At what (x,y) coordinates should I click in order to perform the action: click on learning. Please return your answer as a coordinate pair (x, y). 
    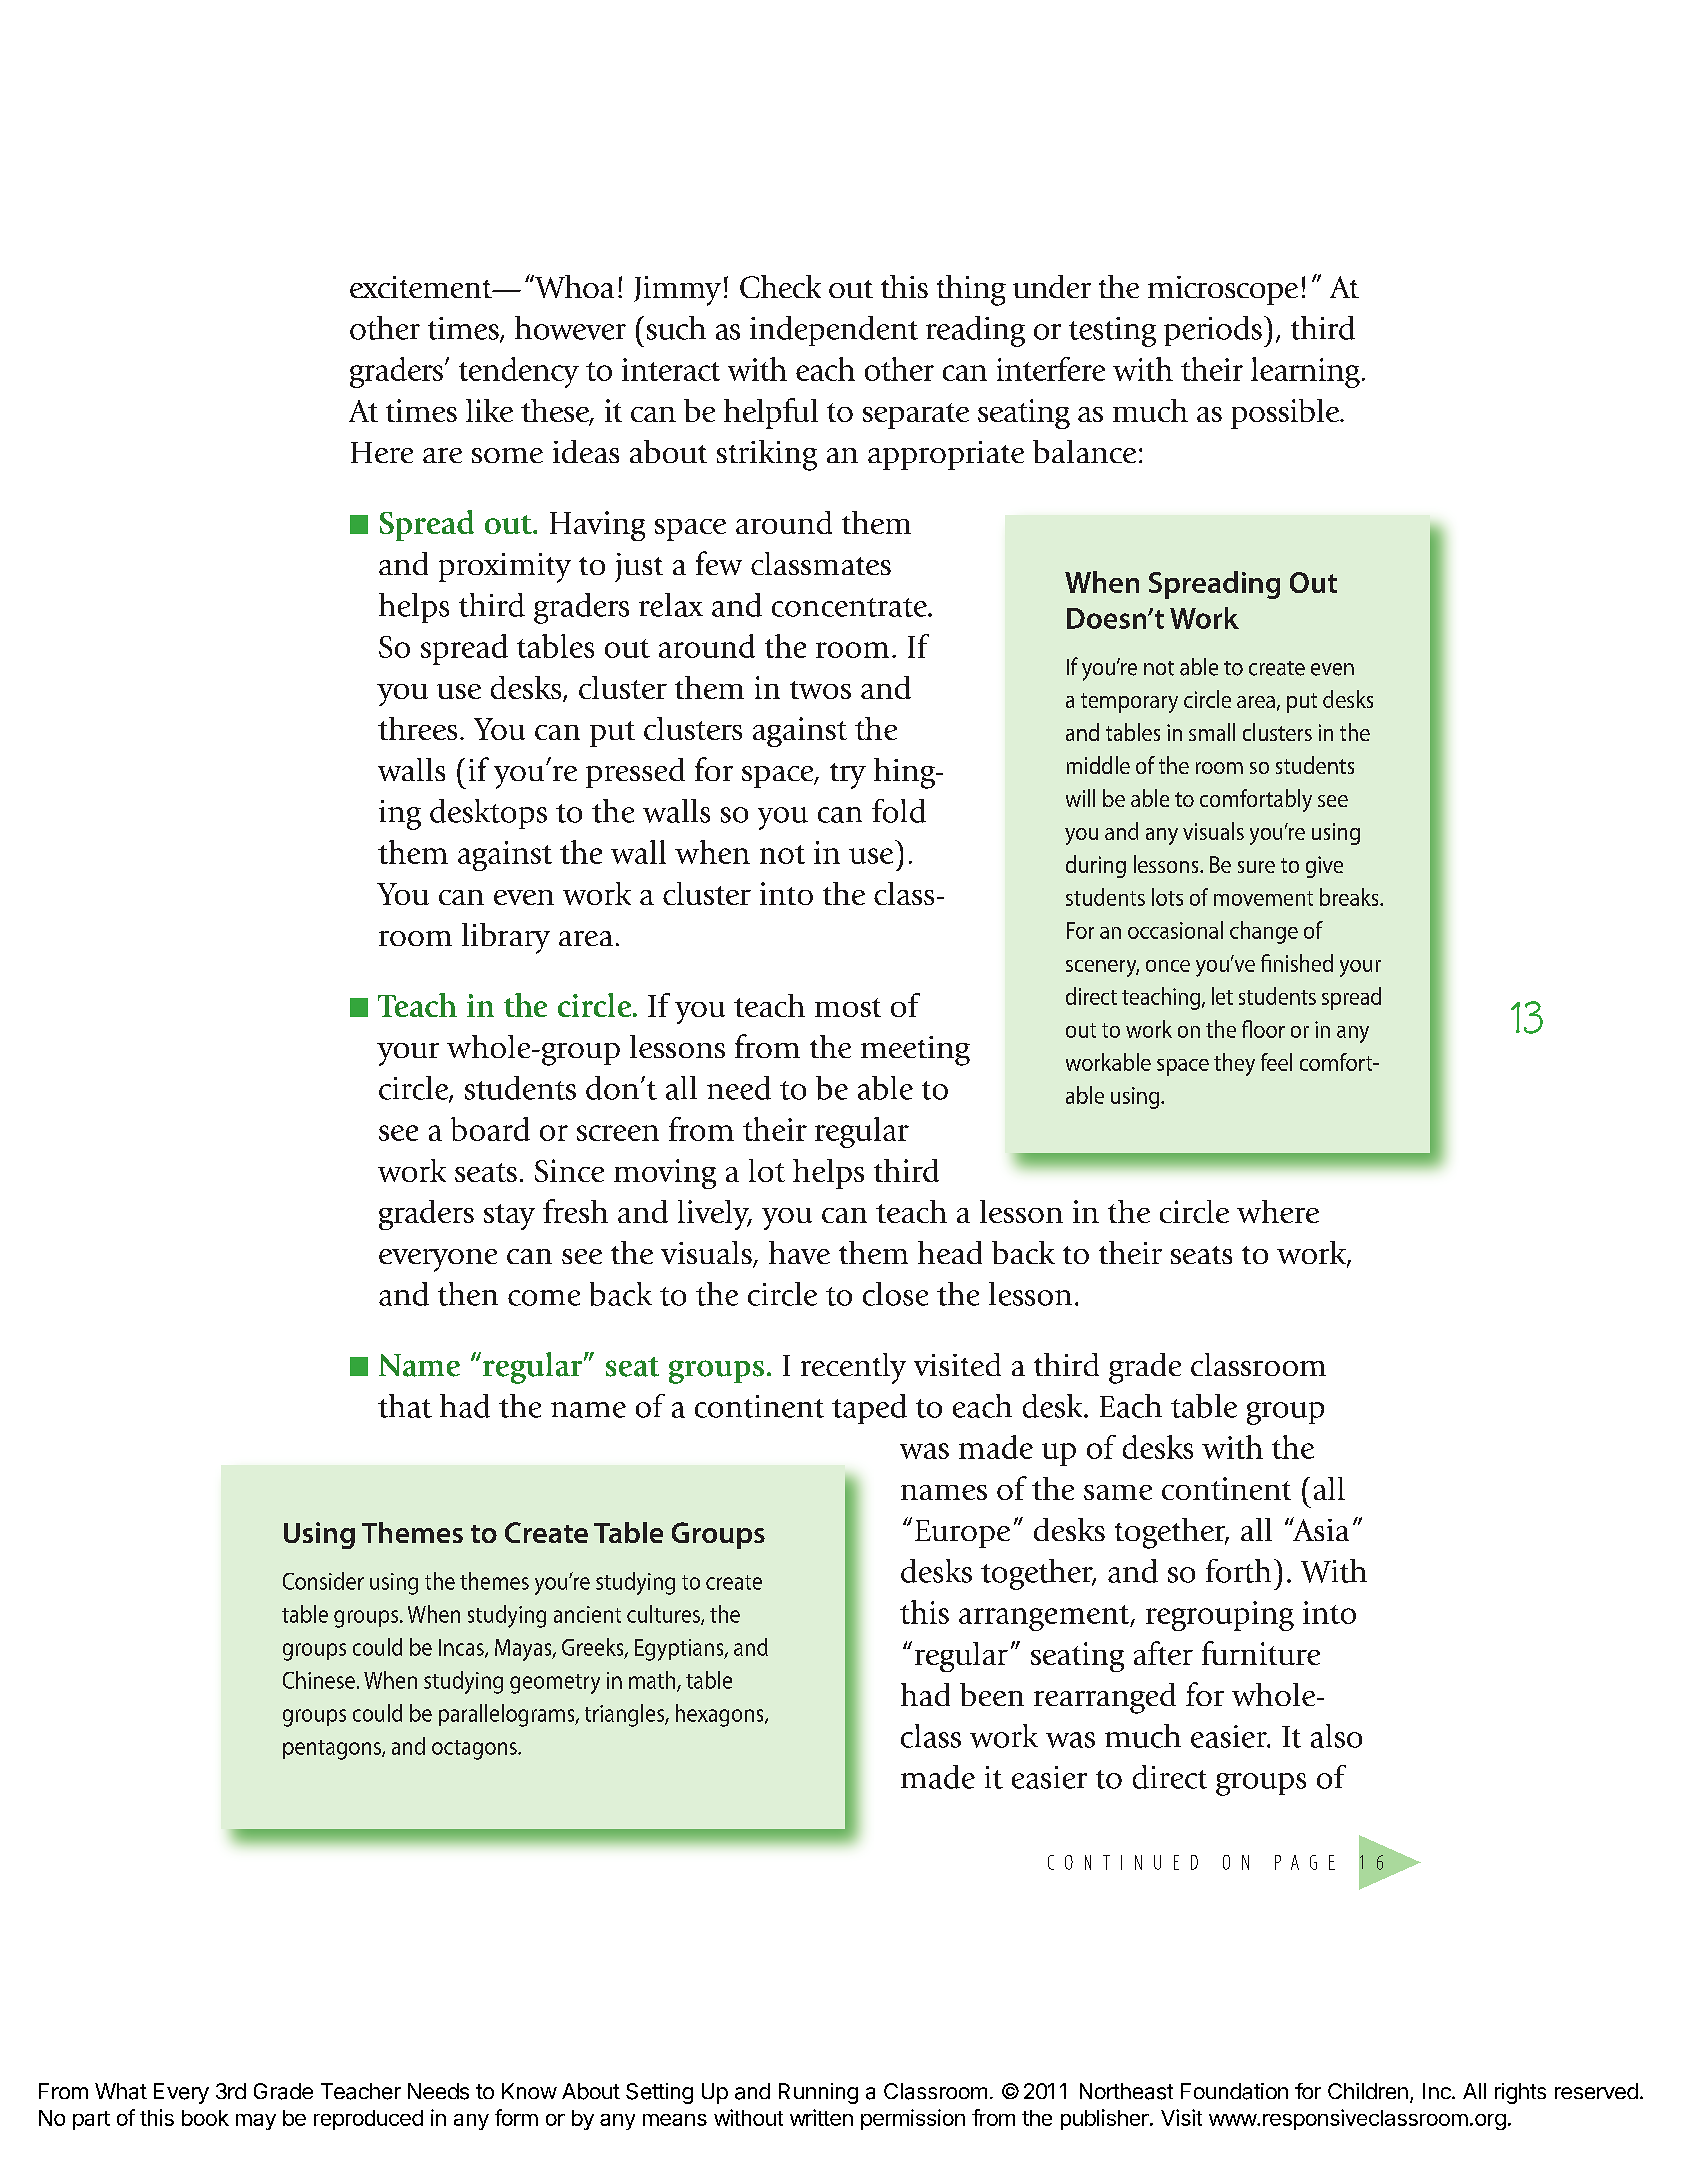
    Looking at the image, I should click on (1305, 372).
